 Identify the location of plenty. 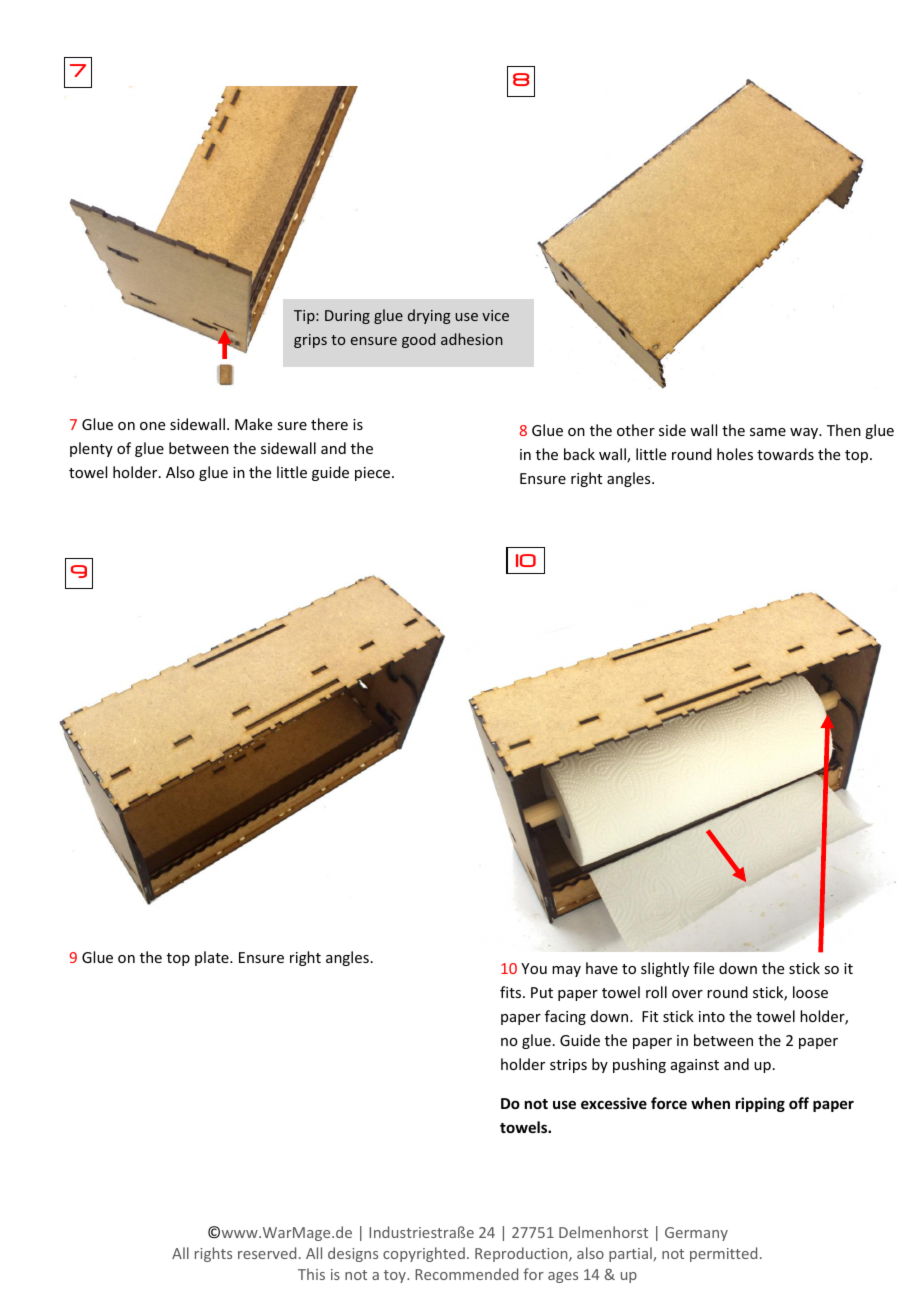
(91, 449).
